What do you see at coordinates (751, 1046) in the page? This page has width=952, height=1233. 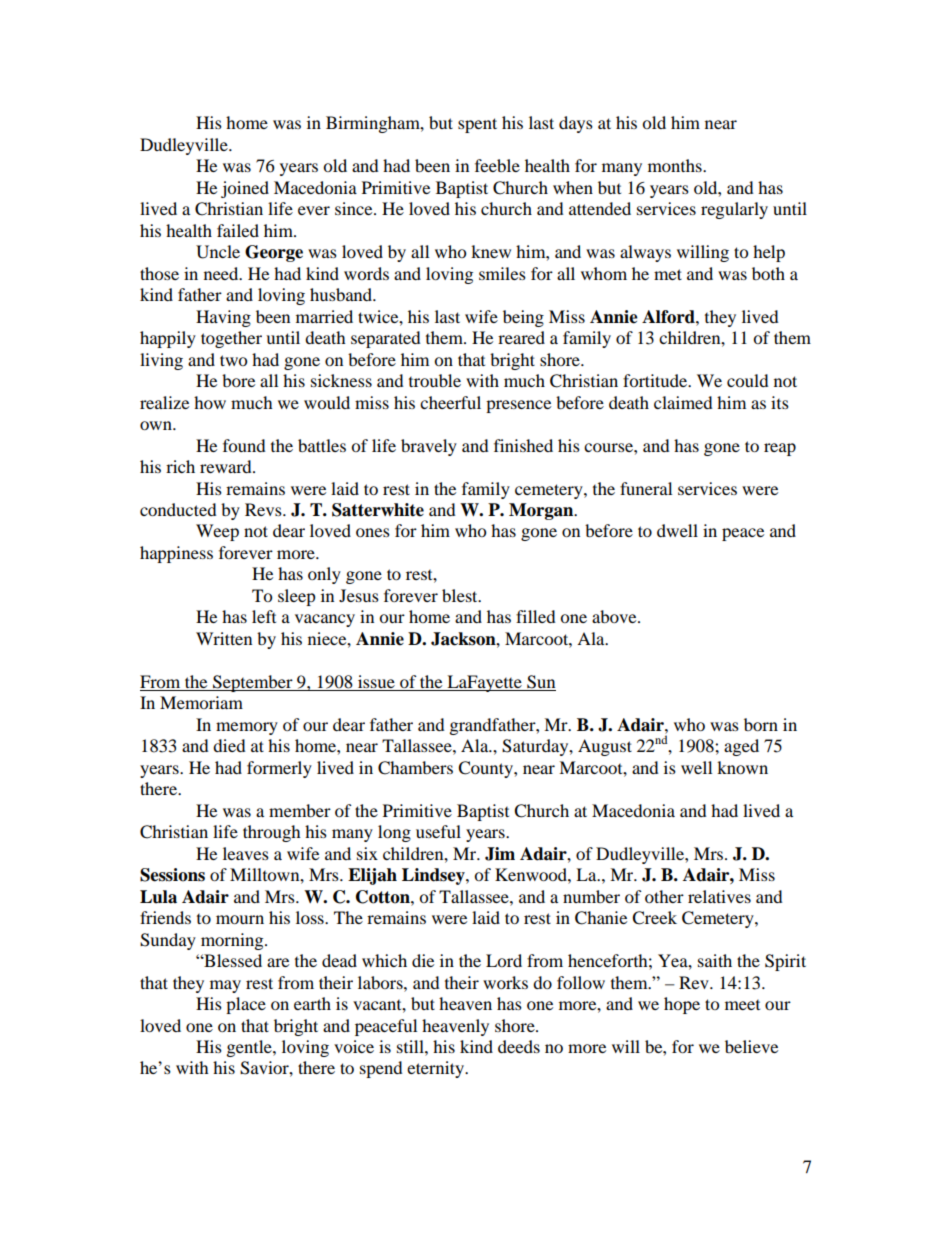 I see `believe` at bounding box center [751, 1046].
